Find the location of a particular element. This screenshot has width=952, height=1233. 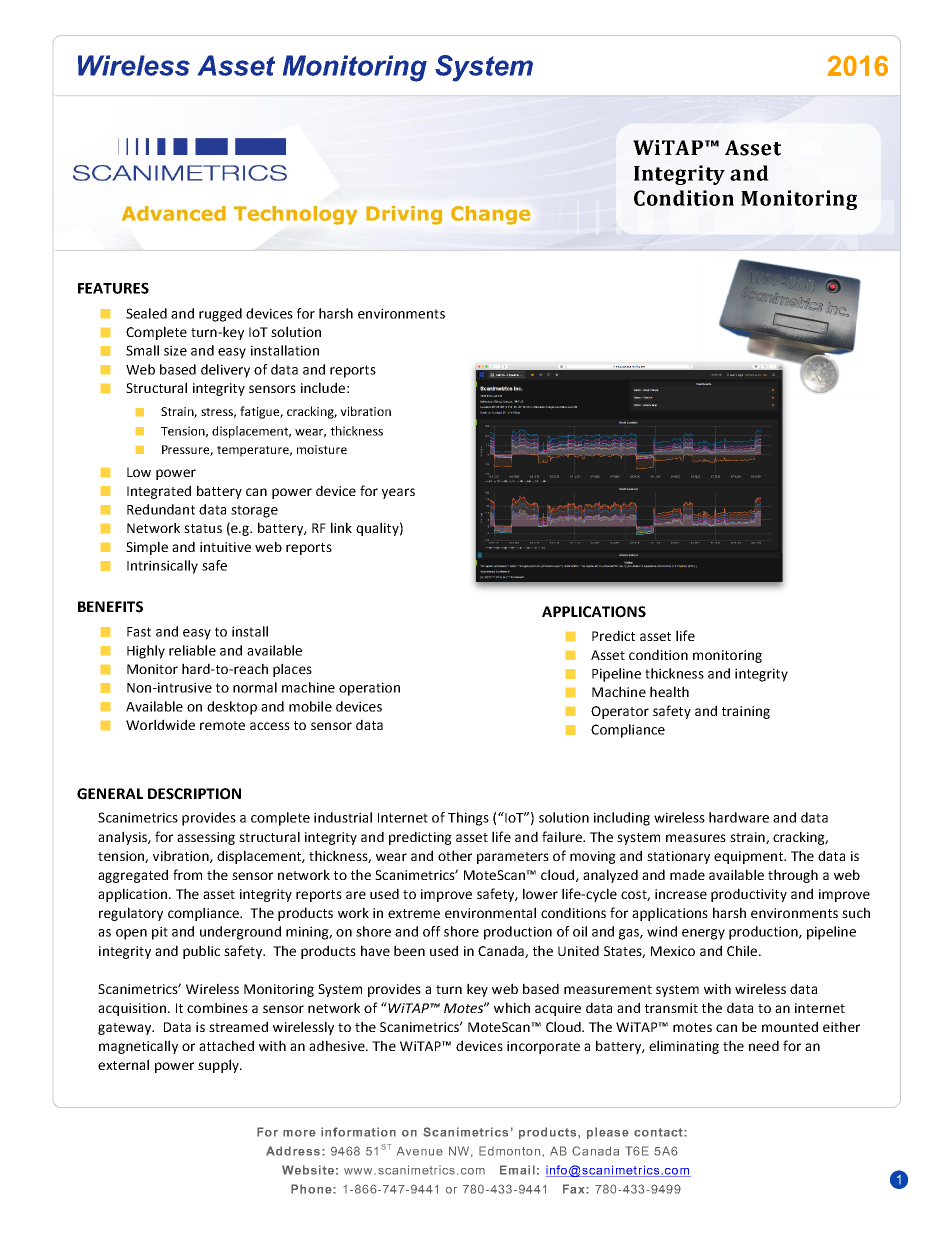

Address is located at coordinates (293, 1151).
